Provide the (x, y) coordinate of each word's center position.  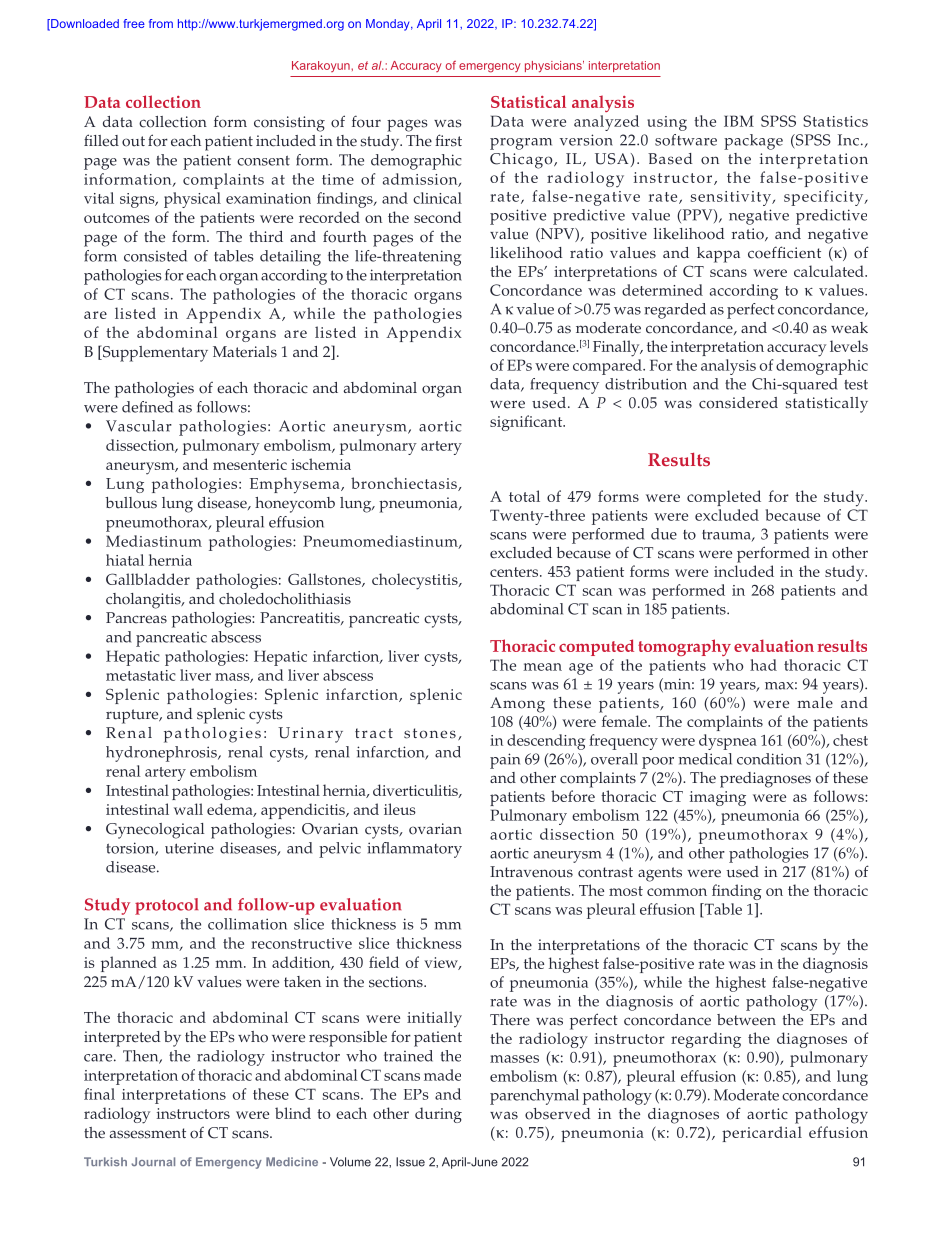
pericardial (762, 1134)
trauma (727, 536)
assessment (148, 1133)
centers (515, 572)
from (161, 23)
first (448, 140)
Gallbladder (148, 579)
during (438, 1115)
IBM (739, 121)
